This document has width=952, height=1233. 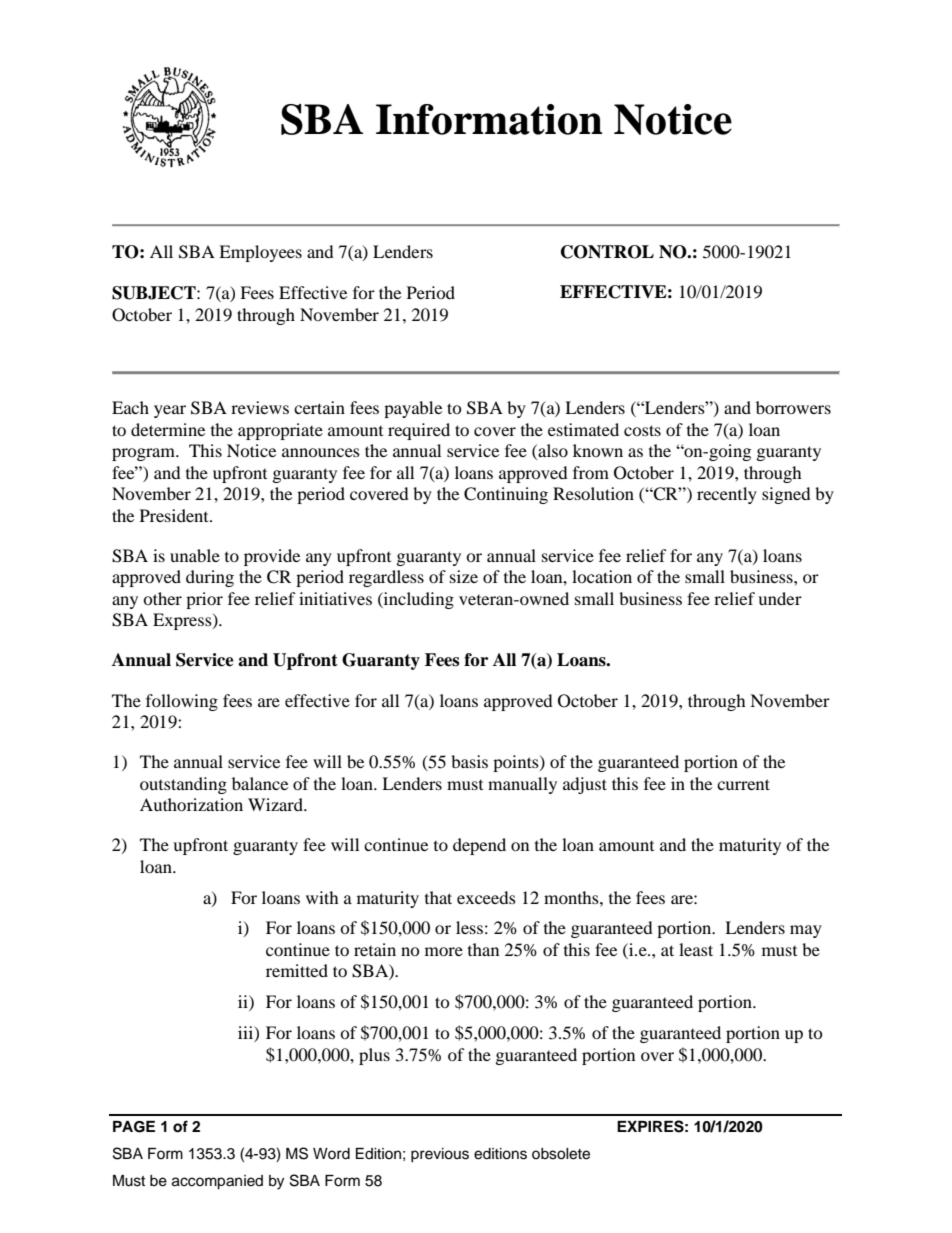 I want to click on CONTROL, so click(x=607, y=252).
